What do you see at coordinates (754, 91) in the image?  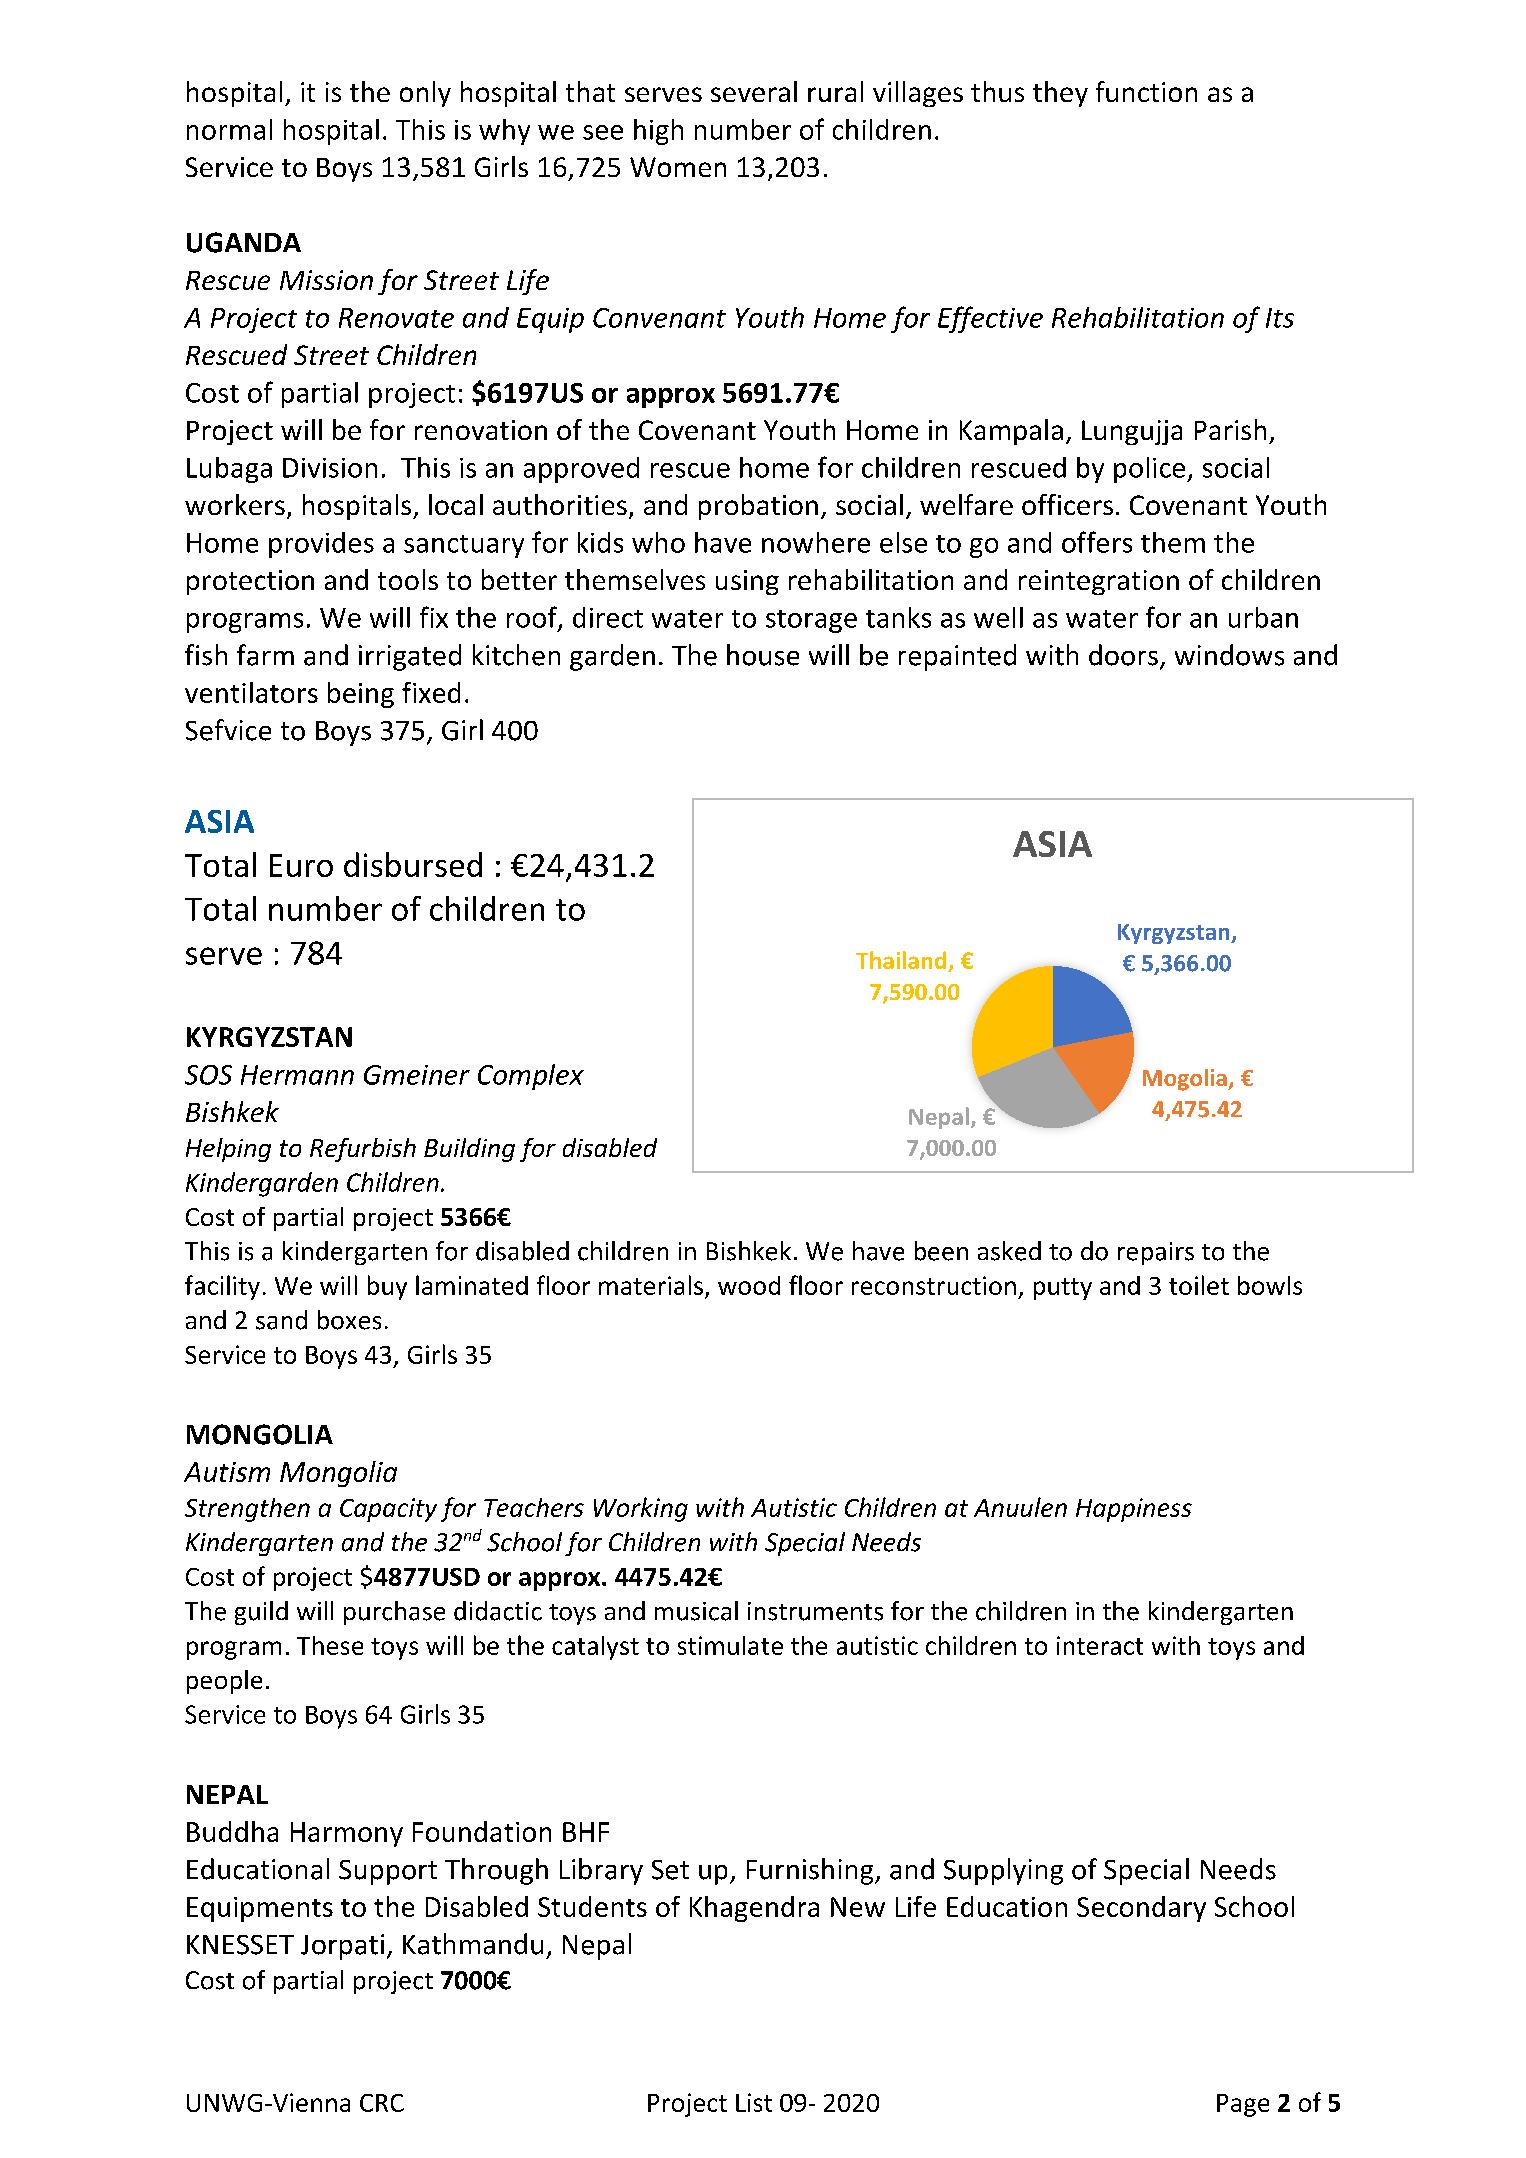 I see `several` at bounding box center [754, 91].
